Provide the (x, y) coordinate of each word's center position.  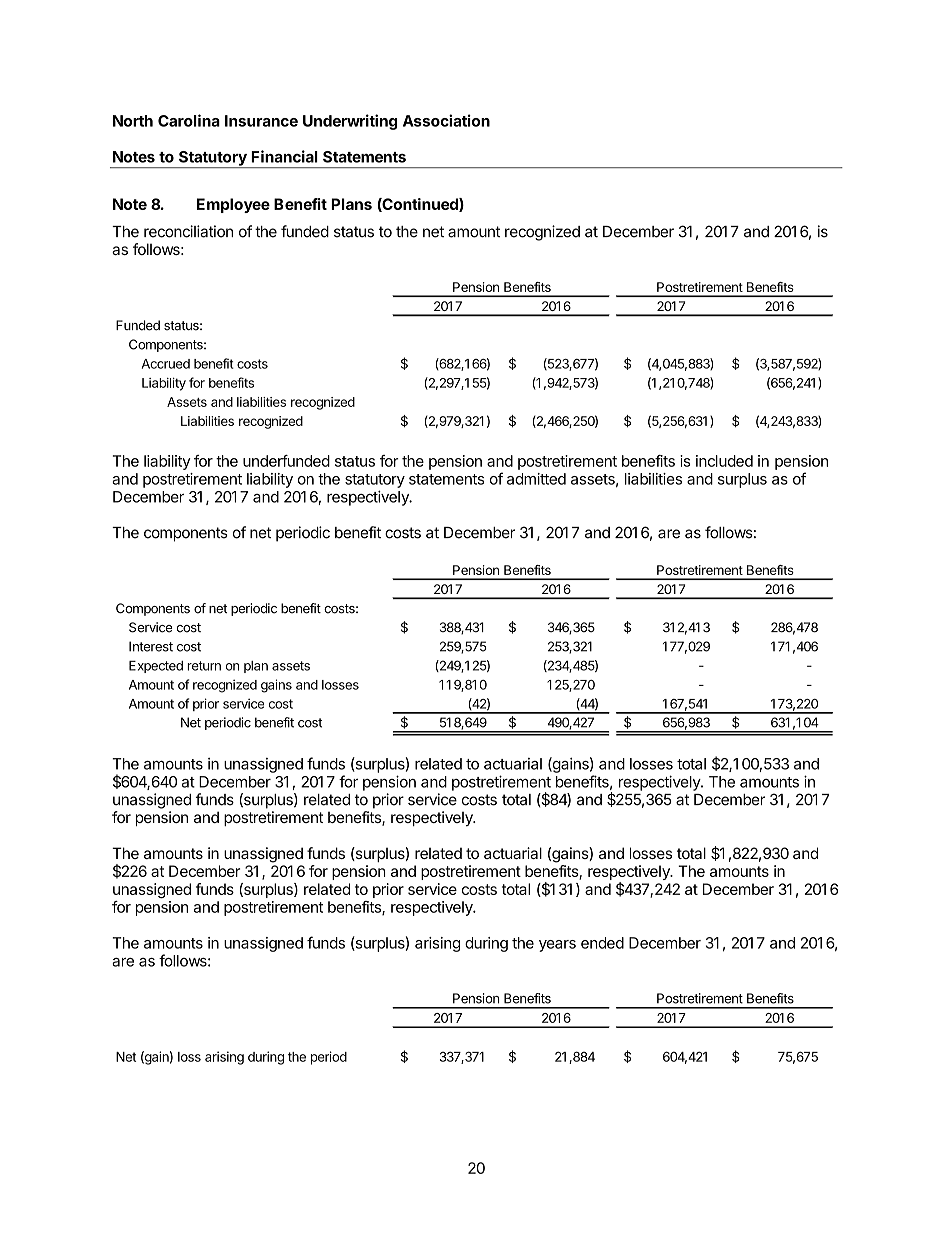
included (724, 461)
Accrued (166, 364)
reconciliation (188, 231)
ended (602, 943)
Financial (284, 156)
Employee (233, 205)
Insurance (261, 121)
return (204, 666)
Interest (151, 646)
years (557, 946)
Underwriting (350, 122)
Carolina (189, 120)
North (133, 121)
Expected (156, 666)
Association (446, 120)
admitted (536, 479)
